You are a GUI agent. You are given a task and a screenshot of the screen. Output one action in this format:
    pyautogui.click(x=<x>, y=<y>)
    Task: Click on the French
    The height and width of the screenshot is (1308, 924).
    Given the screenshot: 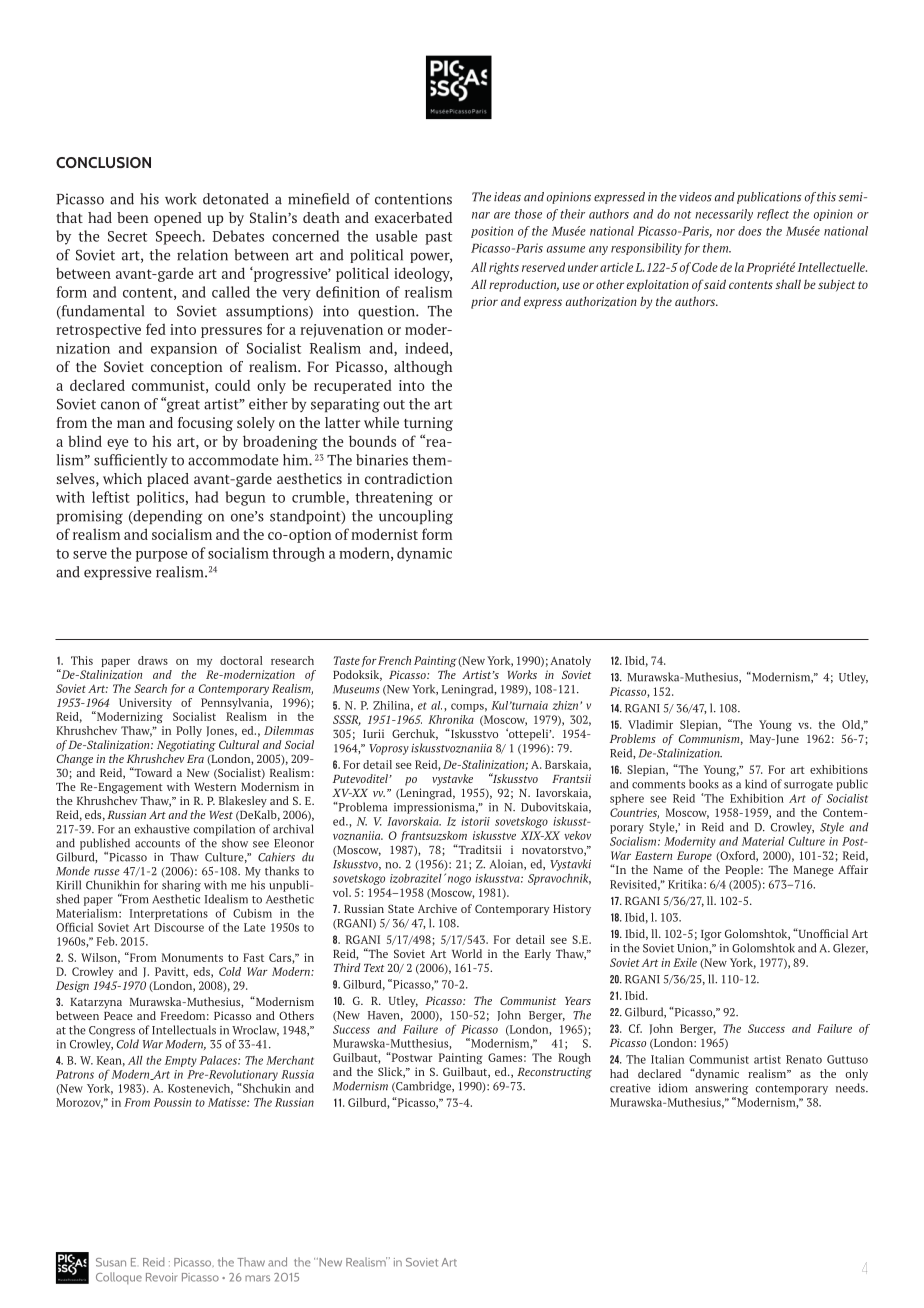 What is the action you would take?
    pyautogui.click(x=394, y=660)
